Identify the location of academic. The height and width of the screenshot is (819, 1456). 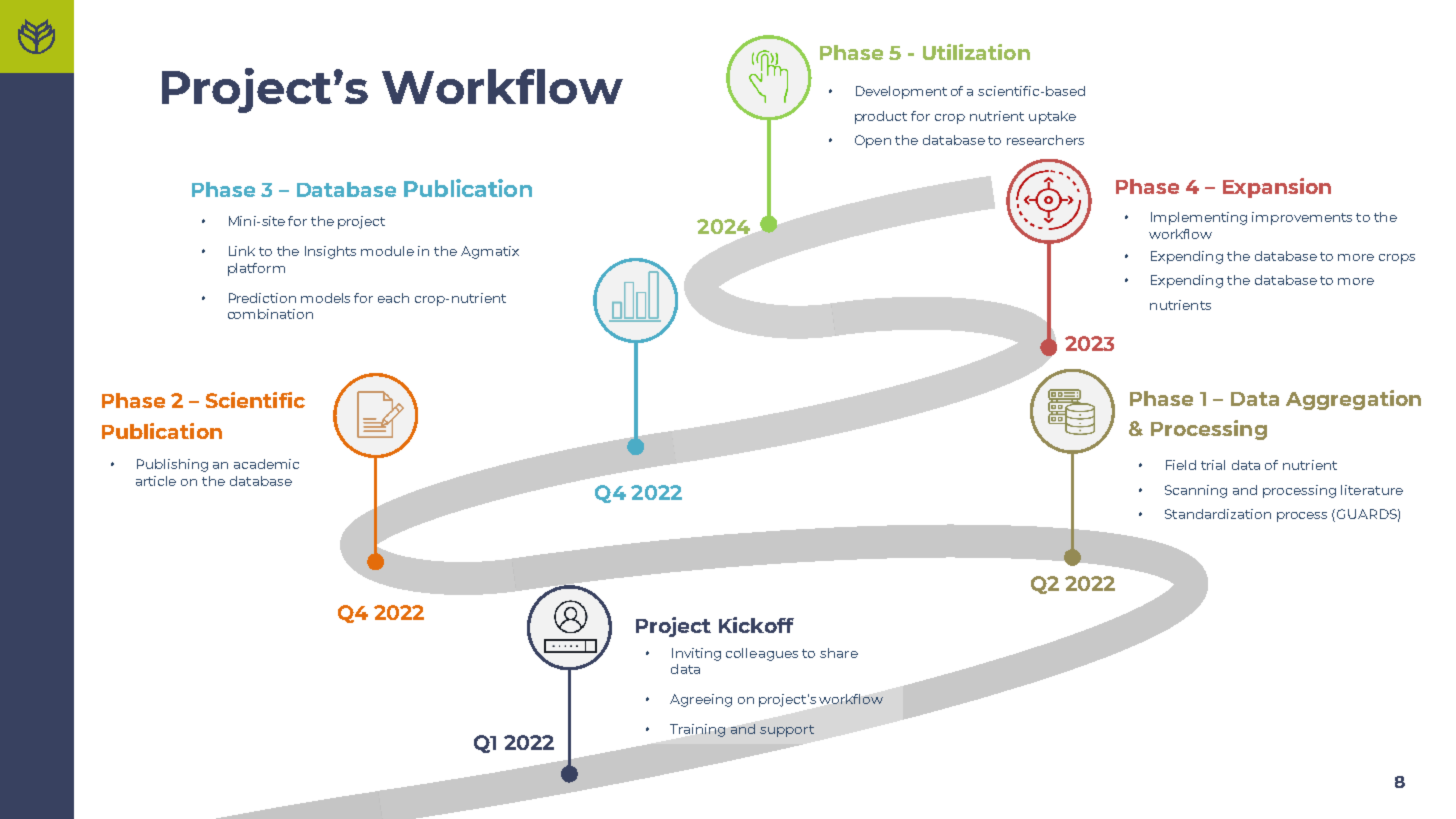
(266, 464).
